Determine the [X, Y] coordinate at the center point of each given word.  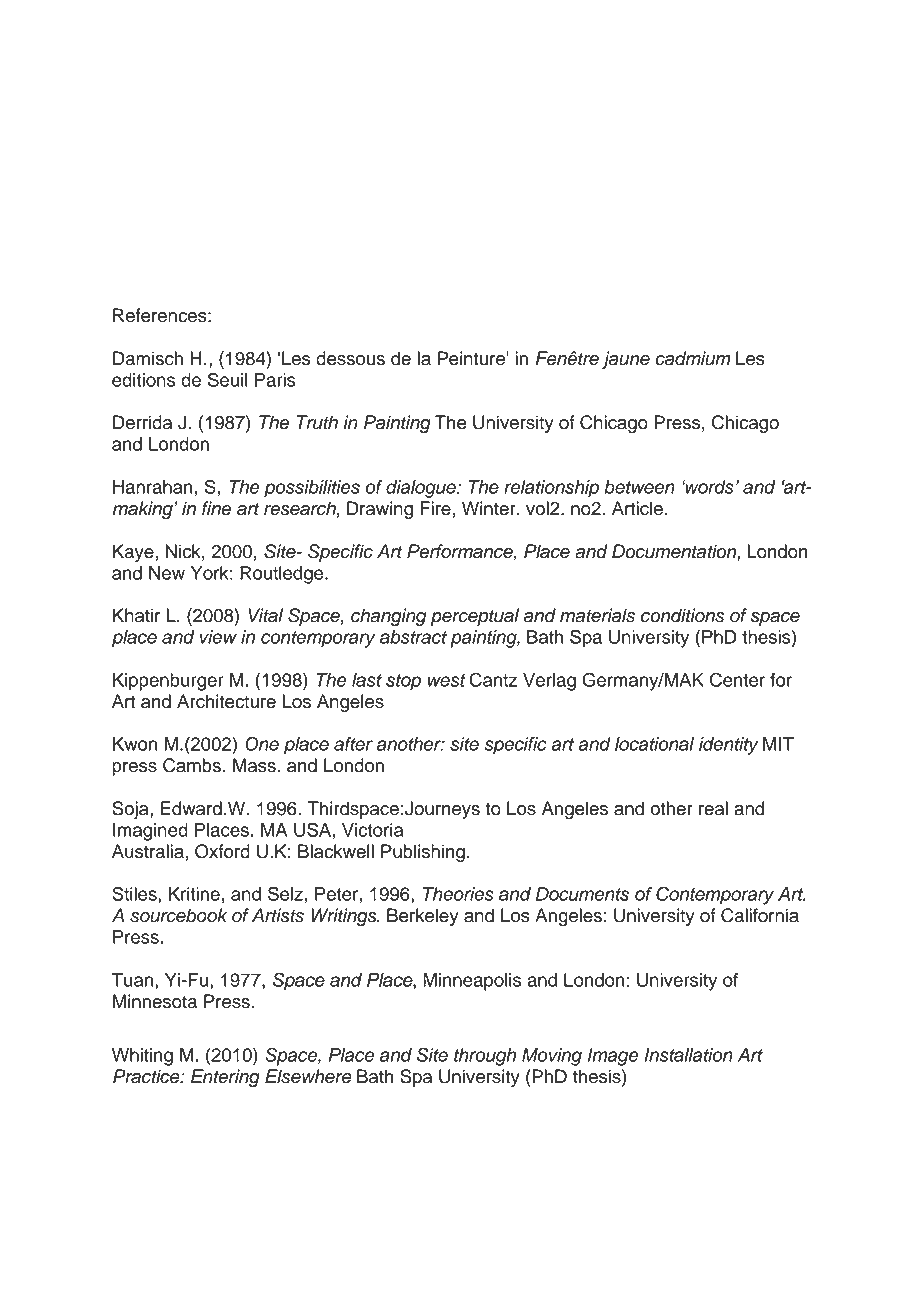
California [760, 915]
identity [729, 746]
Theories [458, 894]
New [167, 573]
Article [637, 508]
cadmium [693, 358]
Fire [435, 508]
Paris [275, 380]
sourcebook [178, 915]
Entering [225, 1078]
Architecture [226, 701]
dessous [350, 358]
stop [403, 682]
